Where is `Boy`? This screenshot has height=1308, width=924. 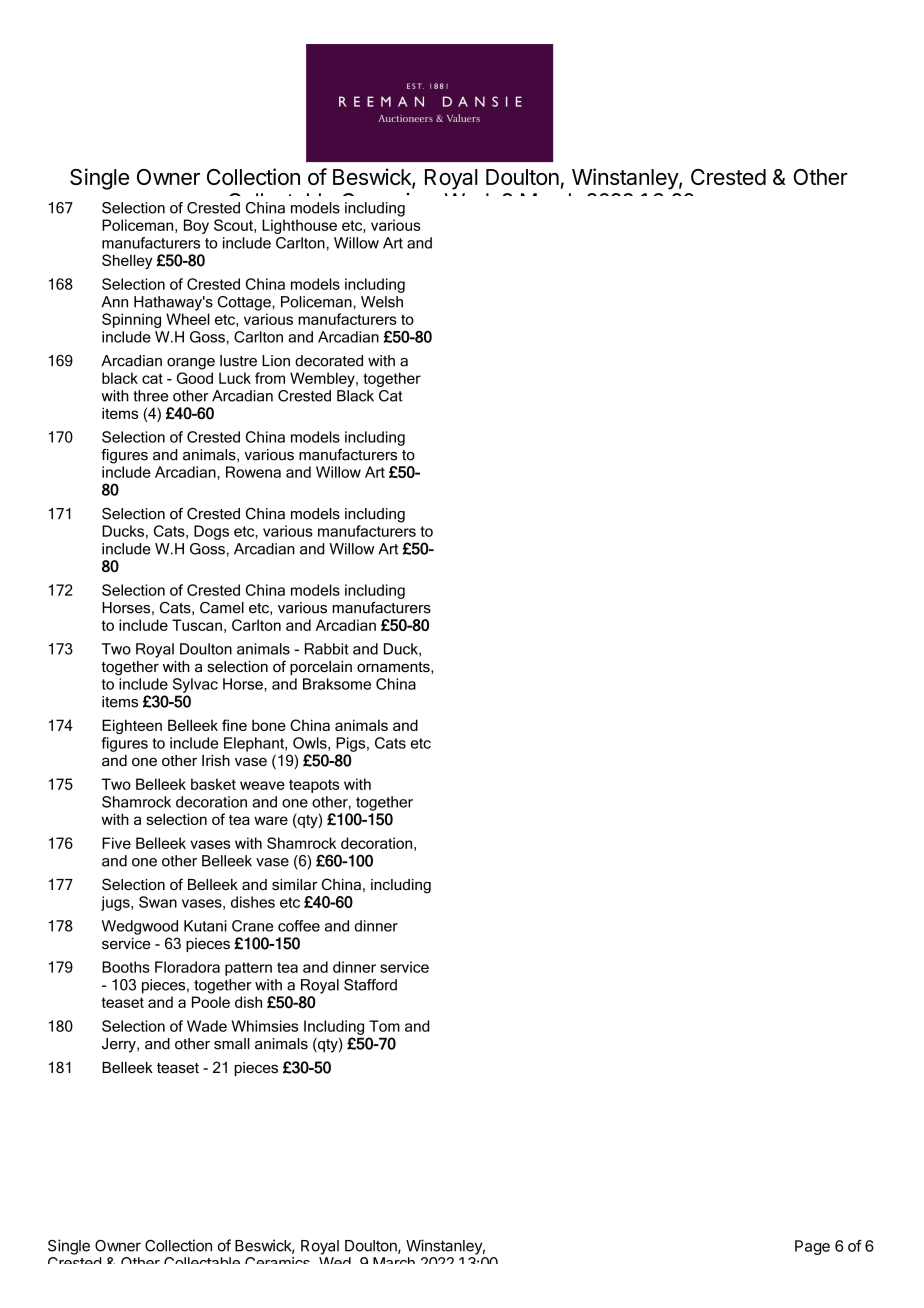
Boy is located at coordinates (196, 226).
